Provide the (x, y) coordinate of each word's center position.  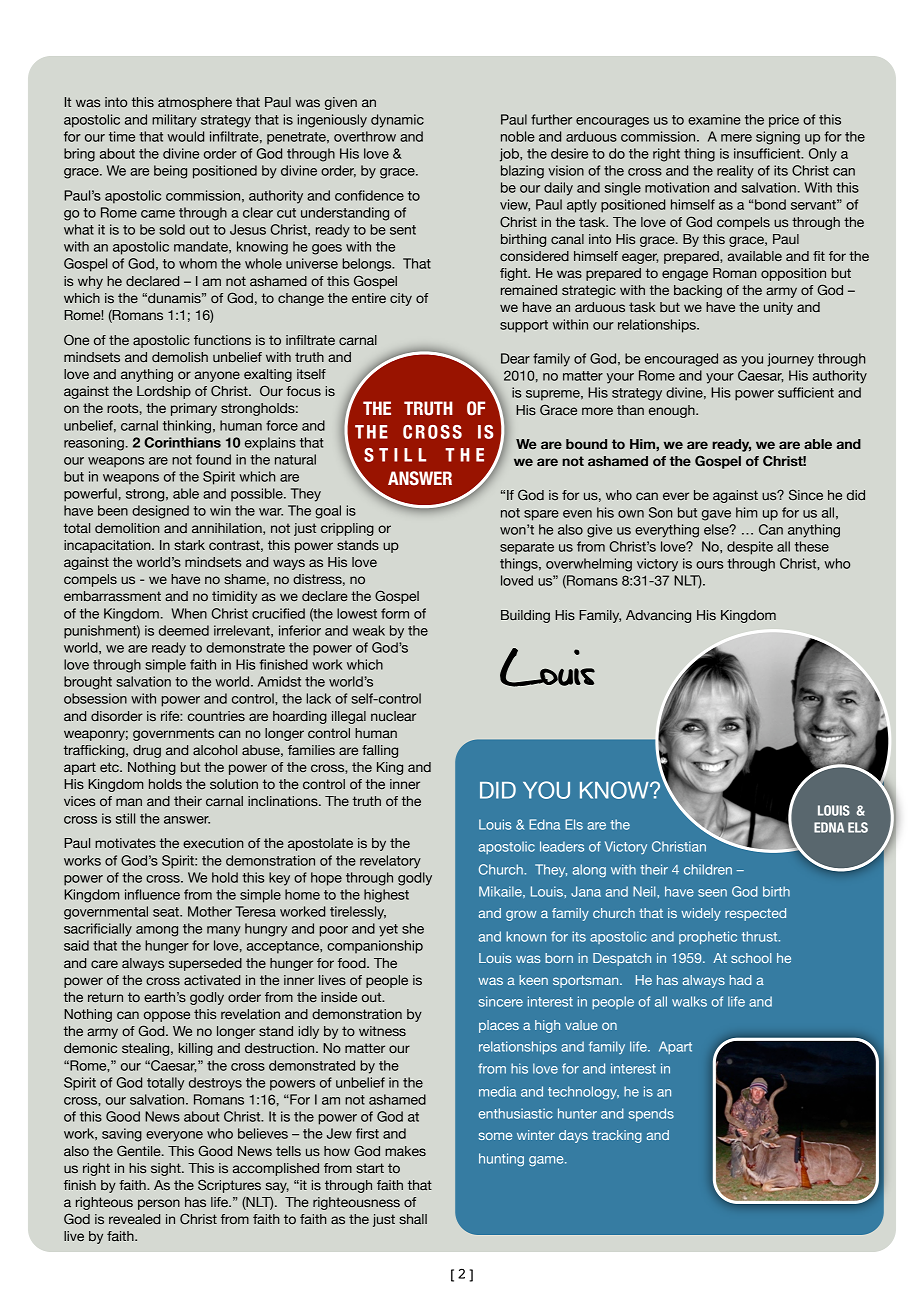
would (185, 136)
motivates (125, 843)
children (708, 869)
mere (736, 138)
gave (716, 515)
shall (413, 1219)
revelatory (390, 862)
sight (167, 1169)
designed (160, 512)
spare (541, 515)
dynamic (397, 121)
